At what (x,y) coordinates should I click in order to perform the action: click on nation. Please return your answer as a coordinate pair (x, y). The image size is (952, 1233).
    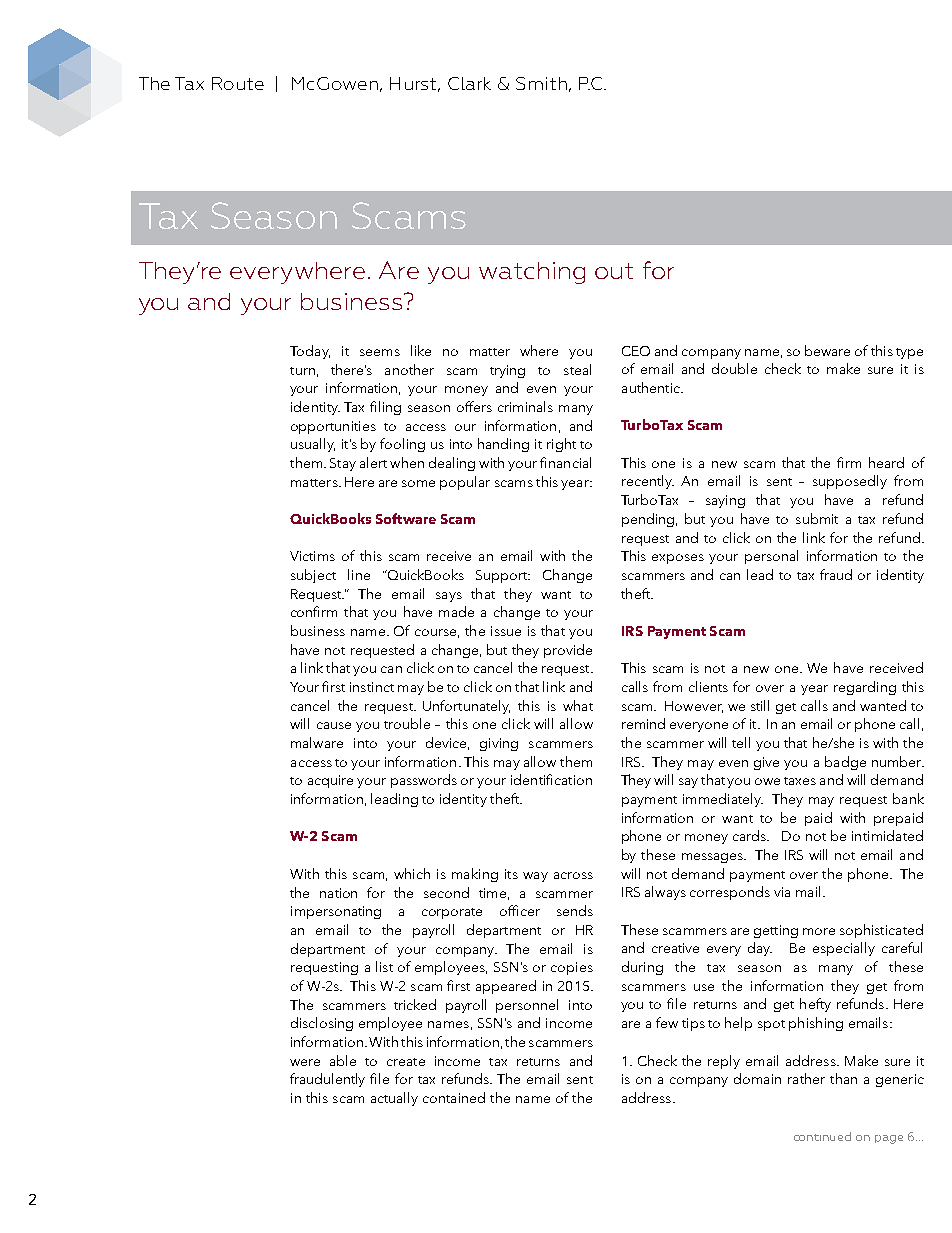
    Looking at the image, I should click on (338, 893).
